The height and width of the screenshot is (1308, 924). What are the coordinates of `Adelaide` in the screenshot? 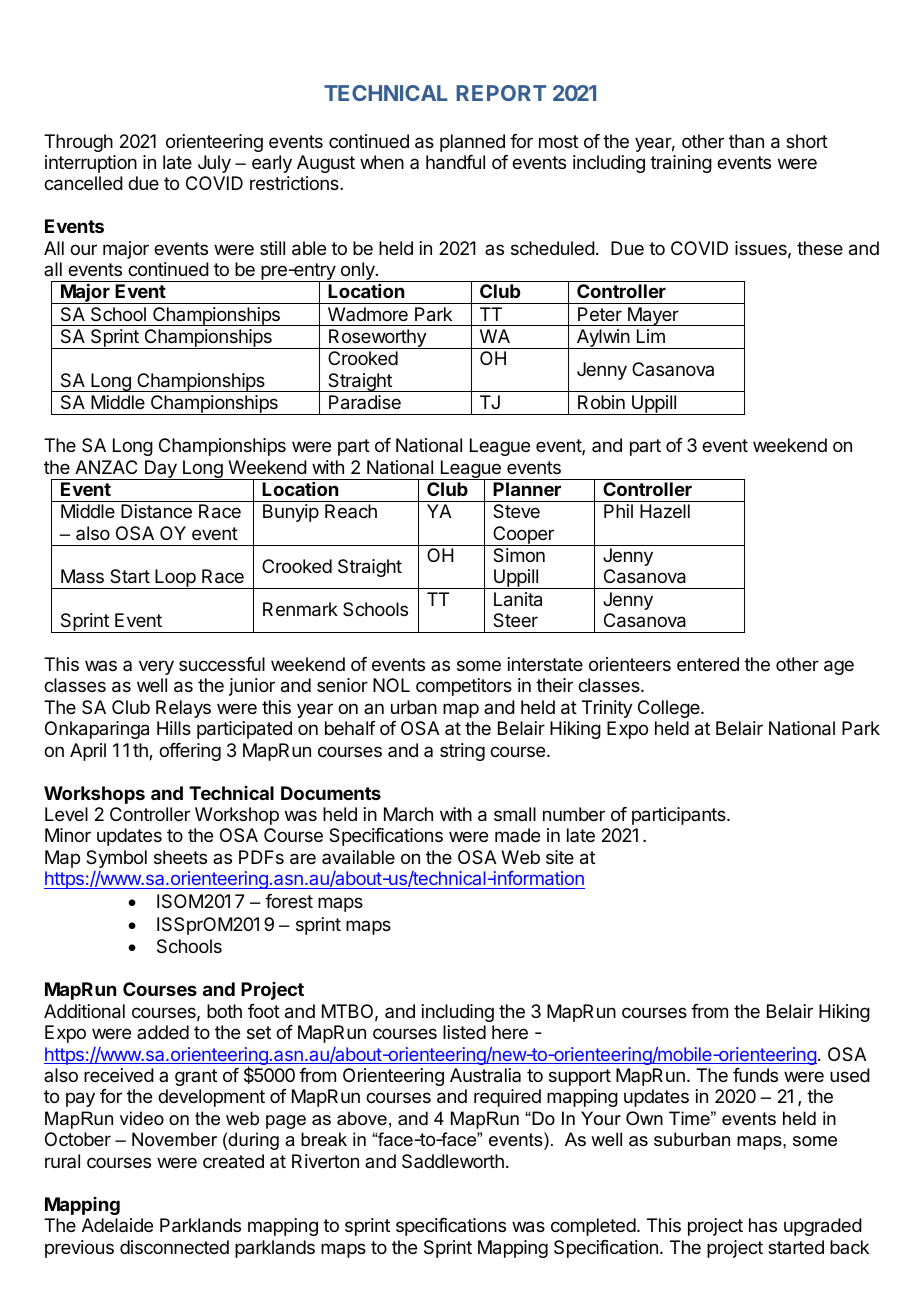 It's located at (117, 1225).
